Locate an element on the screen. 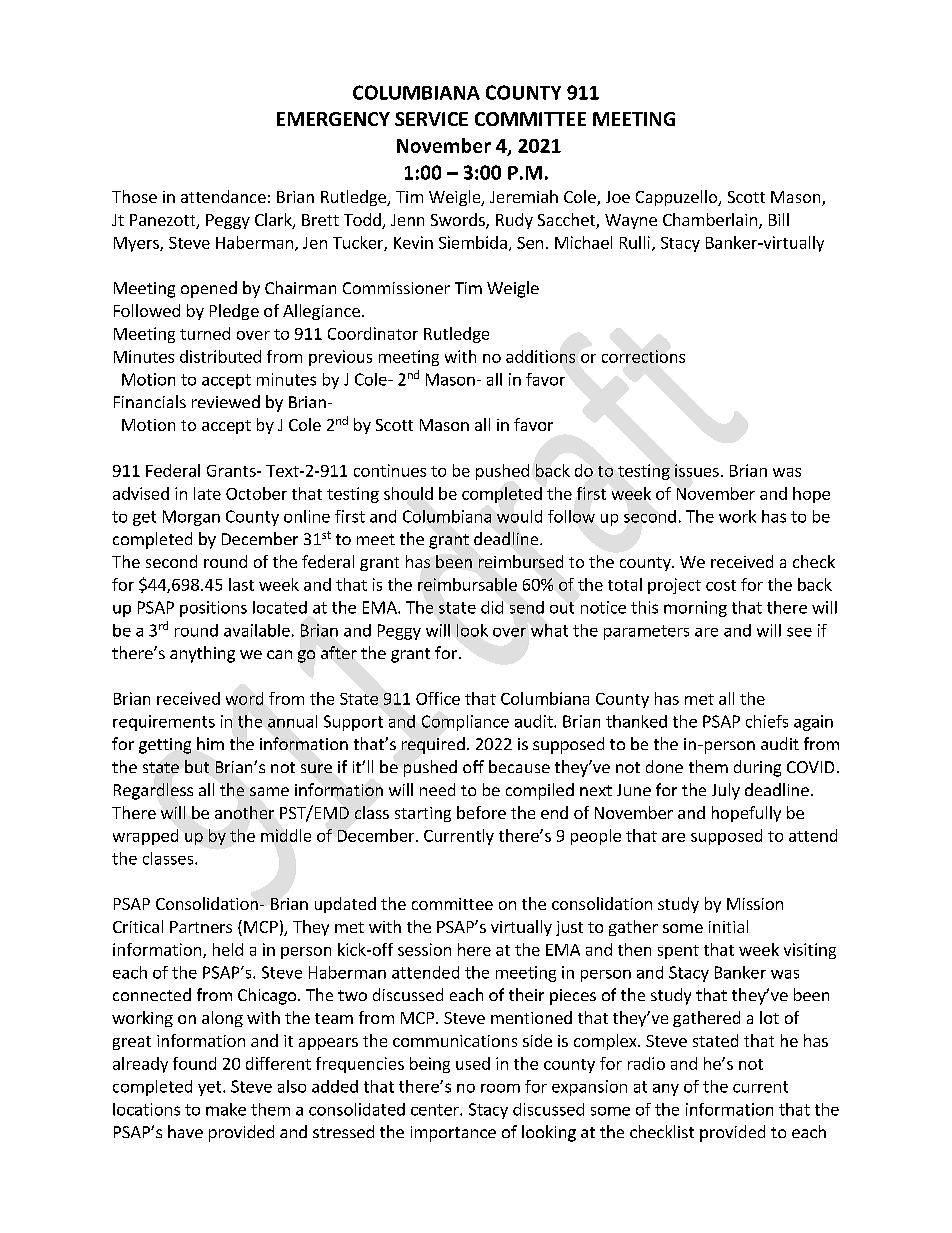 The image size is (952, 1233). Those is located at coordinates (134, 196).
